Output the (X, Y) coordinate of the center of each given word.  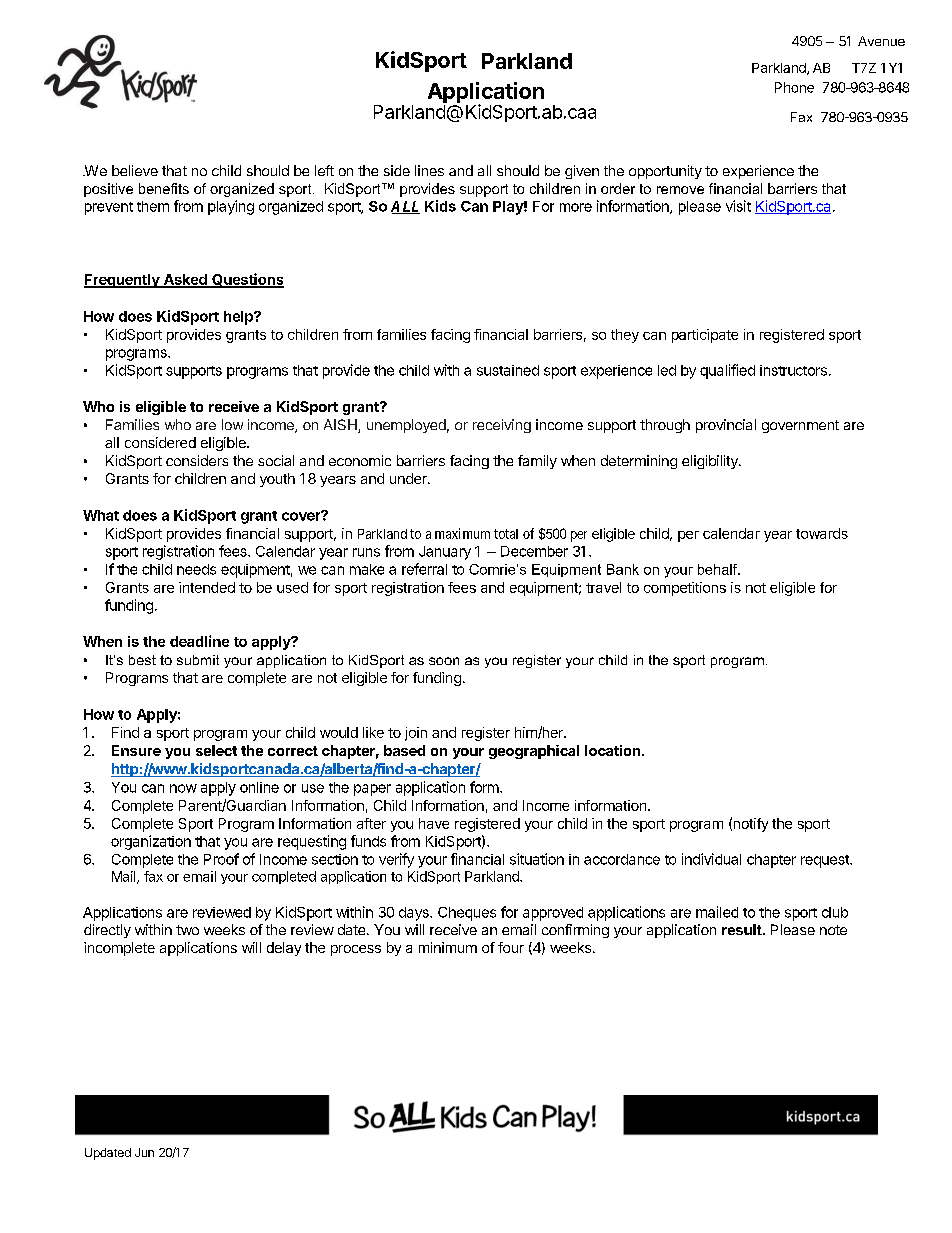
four (511, 947)
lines (429, 170)
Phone (794, 87)
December (534, 551)
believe (135, 170)
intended (207, 587)
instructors (793, 370)
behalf (719, 569)
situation (537, 859)
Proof (221, 859)
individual (711, 859)
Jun (144, 1152)
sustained (508, 370)
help (239, 318)
